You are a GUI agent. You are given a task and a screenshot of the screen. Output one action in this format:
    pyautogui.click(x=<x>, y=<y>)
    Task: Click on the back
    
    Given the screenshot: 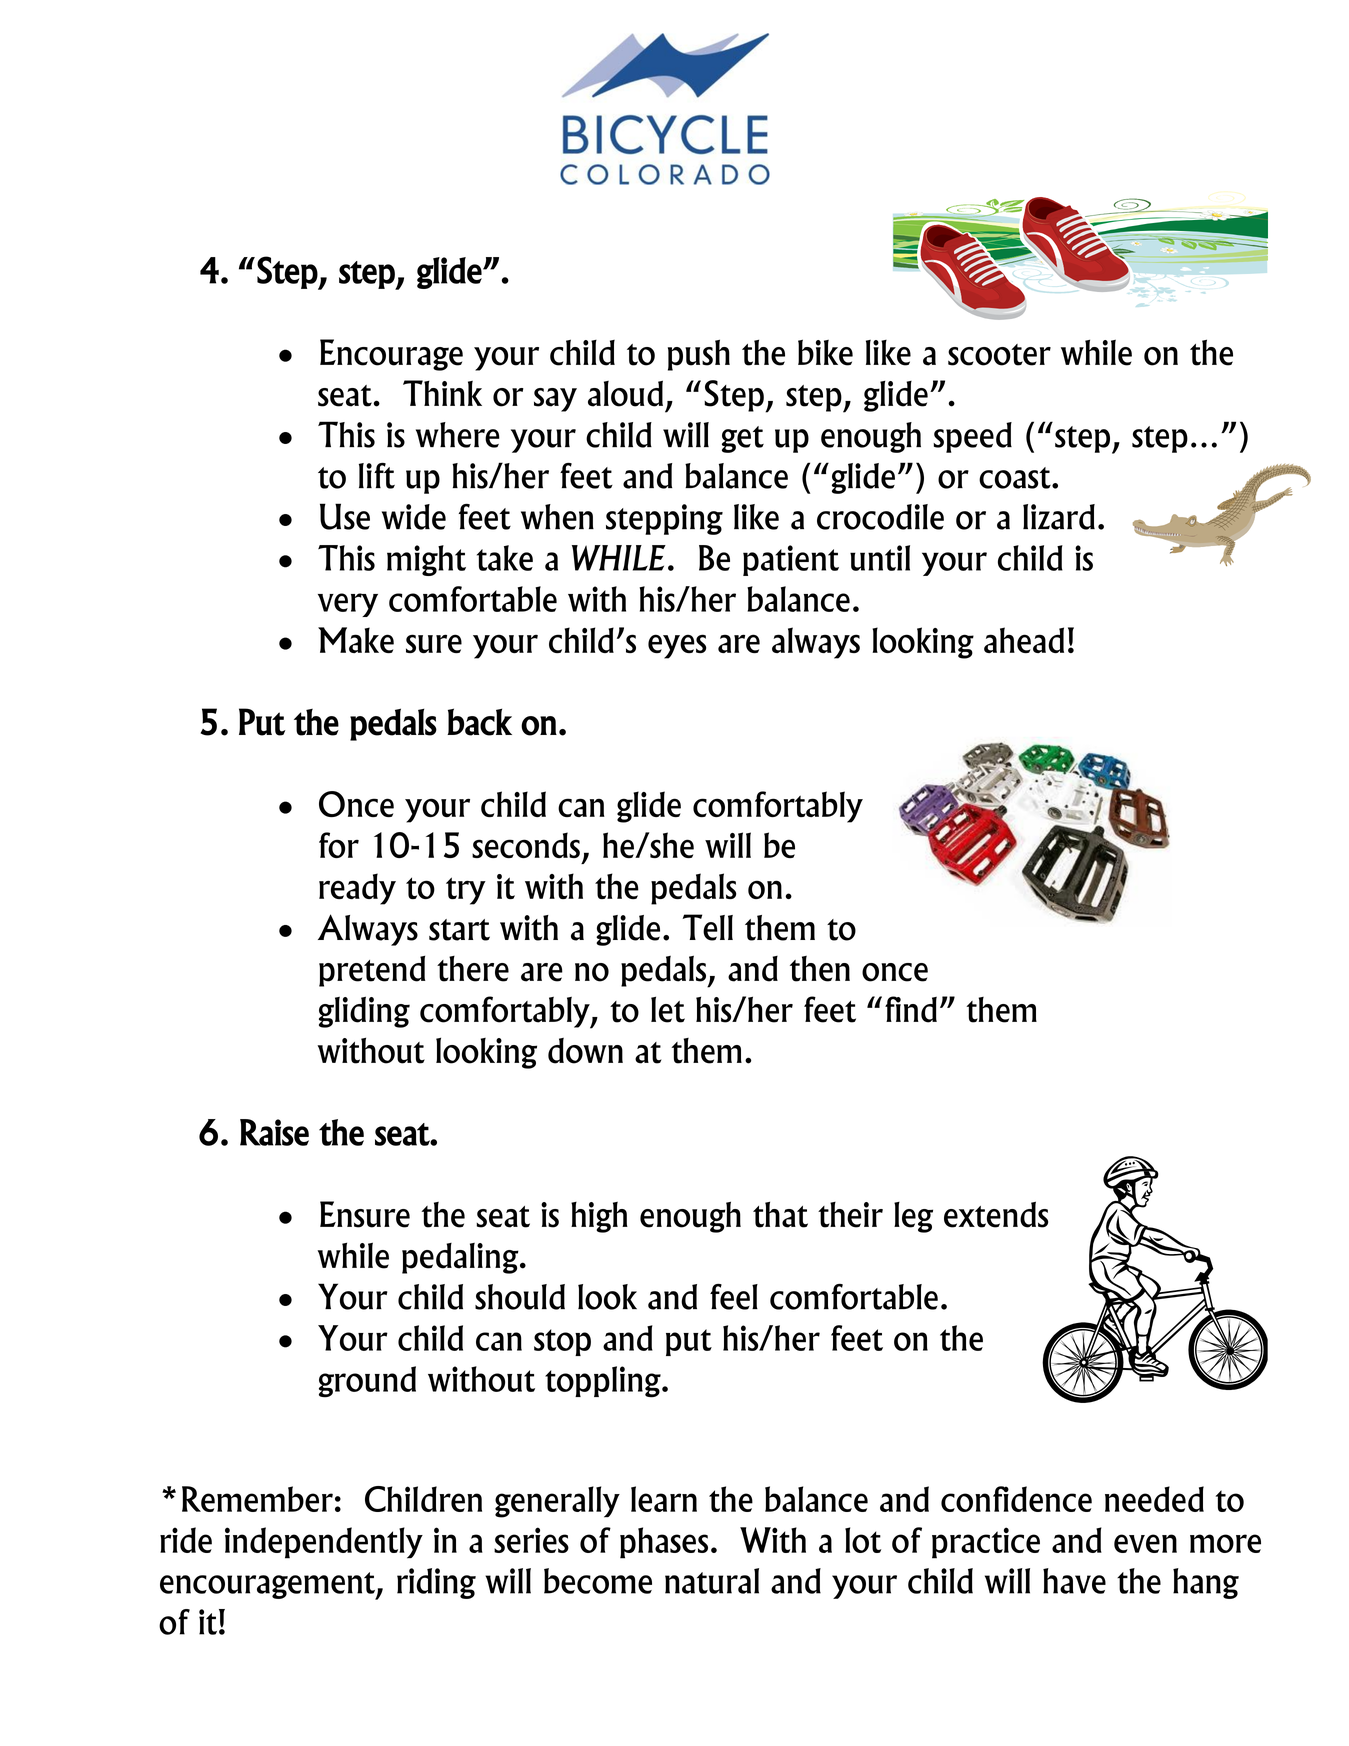 What is the action you would take?
    pyautogui.click(x=479, y=722)
